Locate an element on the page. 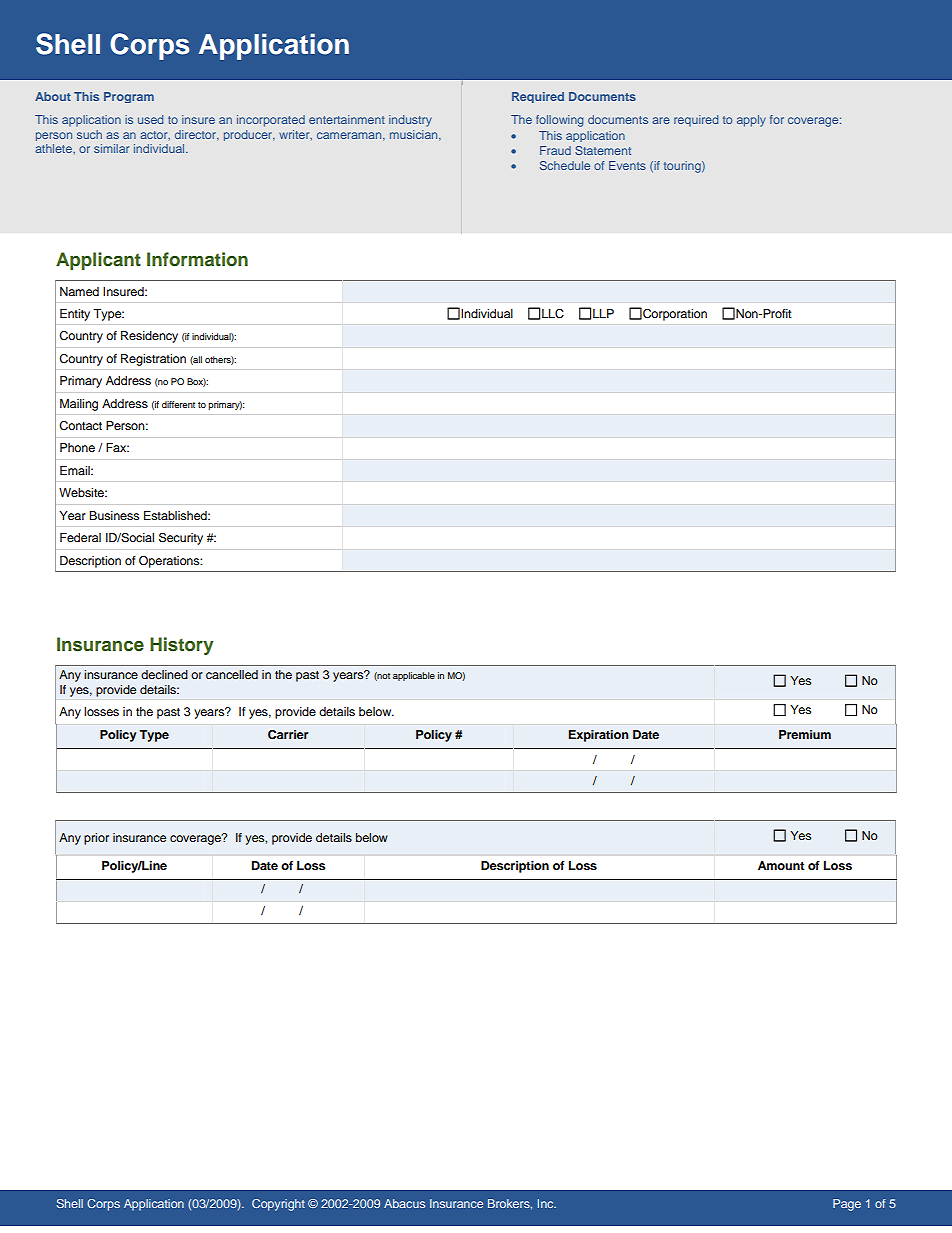  Abacus is located at coordinates (404, 1203).
